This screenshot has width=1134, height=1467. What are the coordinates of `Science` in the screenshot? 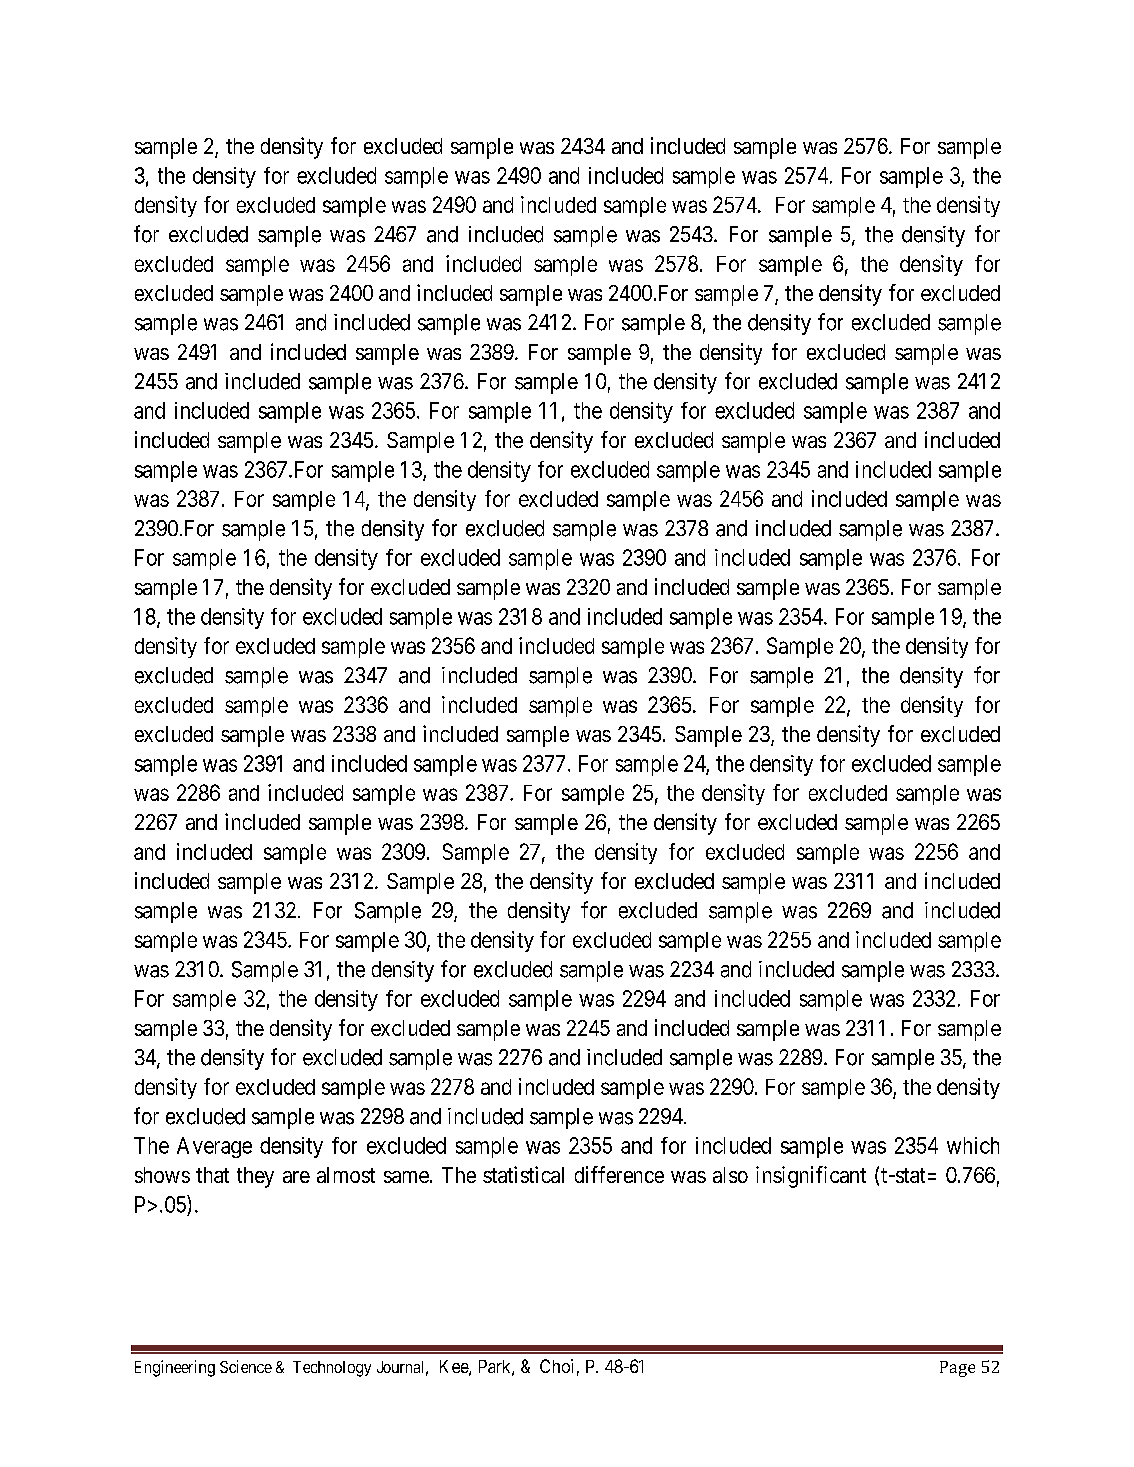 It's located at (246, 1366).
